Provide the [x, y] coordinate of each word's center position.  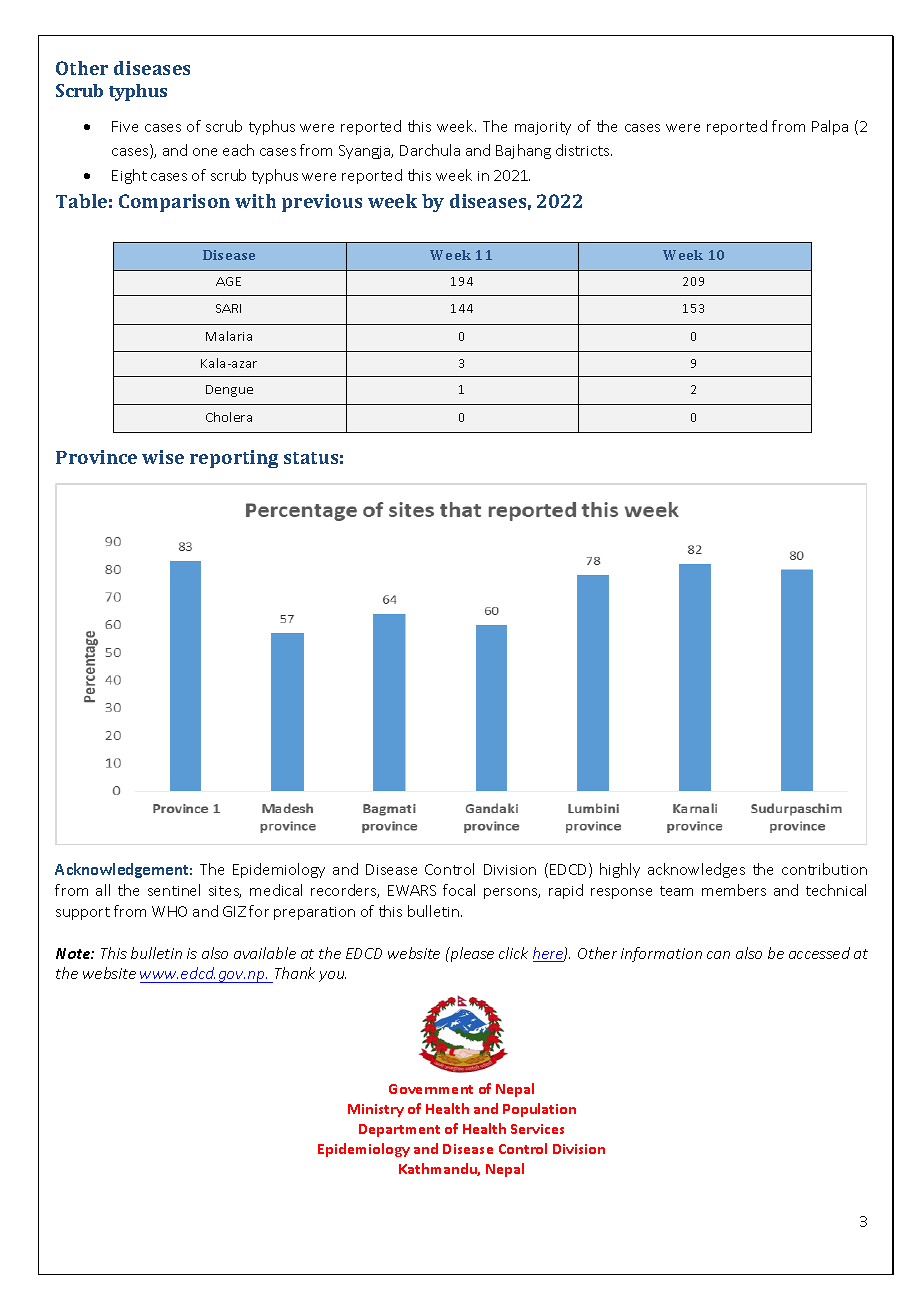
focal [459, 890]
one [205, 152]
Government [431, 1089]
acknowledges [696, 870]
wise [163, 457]
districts [584, 150]
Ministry [376, 1110]
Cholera [229, 417]
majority [543, 128]
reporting [234, 459]
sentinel [174, 890]
